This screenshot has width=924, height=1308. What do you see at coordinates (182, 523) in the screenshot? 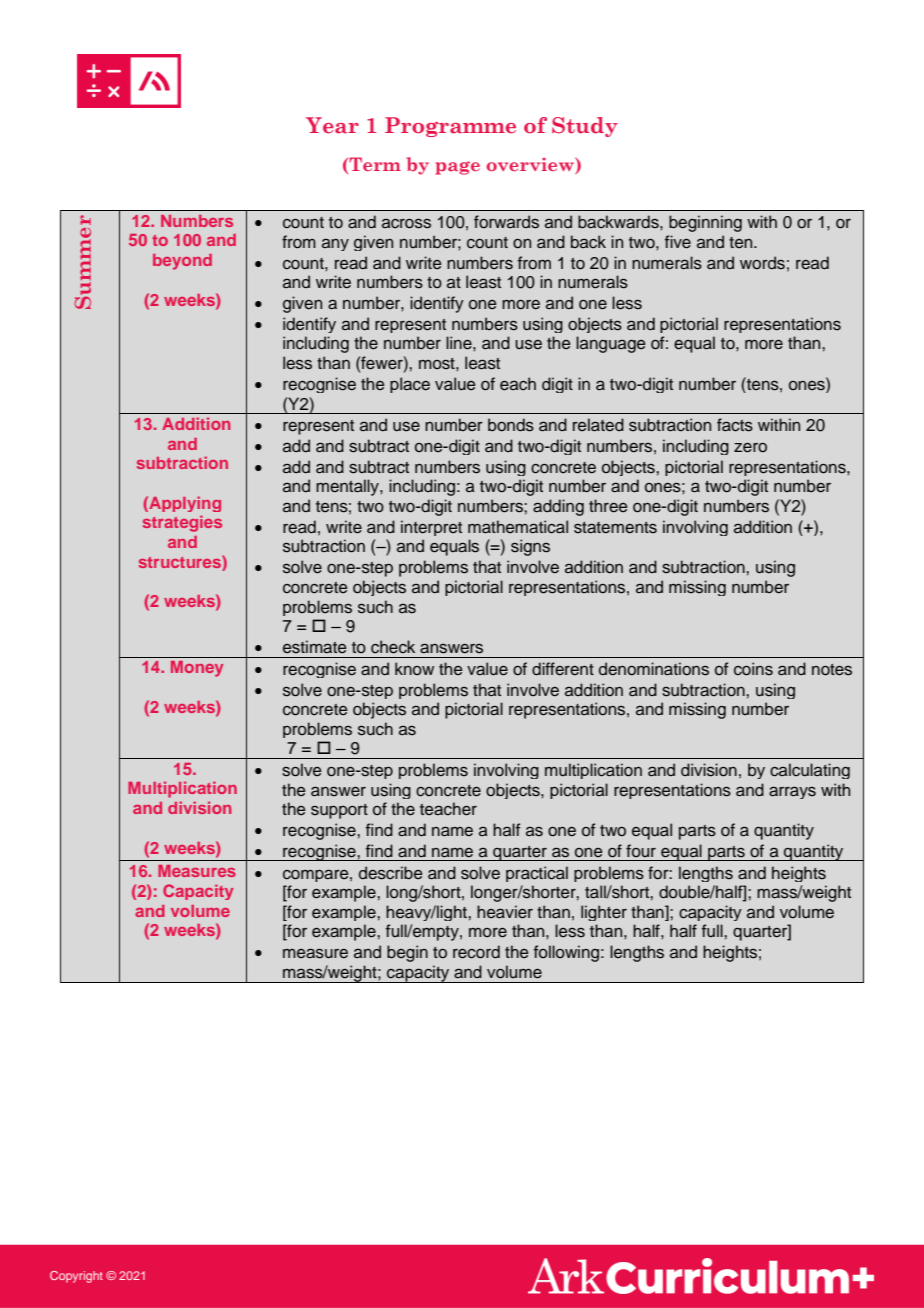
I see `strategies` at bounding box center [182, 523].
